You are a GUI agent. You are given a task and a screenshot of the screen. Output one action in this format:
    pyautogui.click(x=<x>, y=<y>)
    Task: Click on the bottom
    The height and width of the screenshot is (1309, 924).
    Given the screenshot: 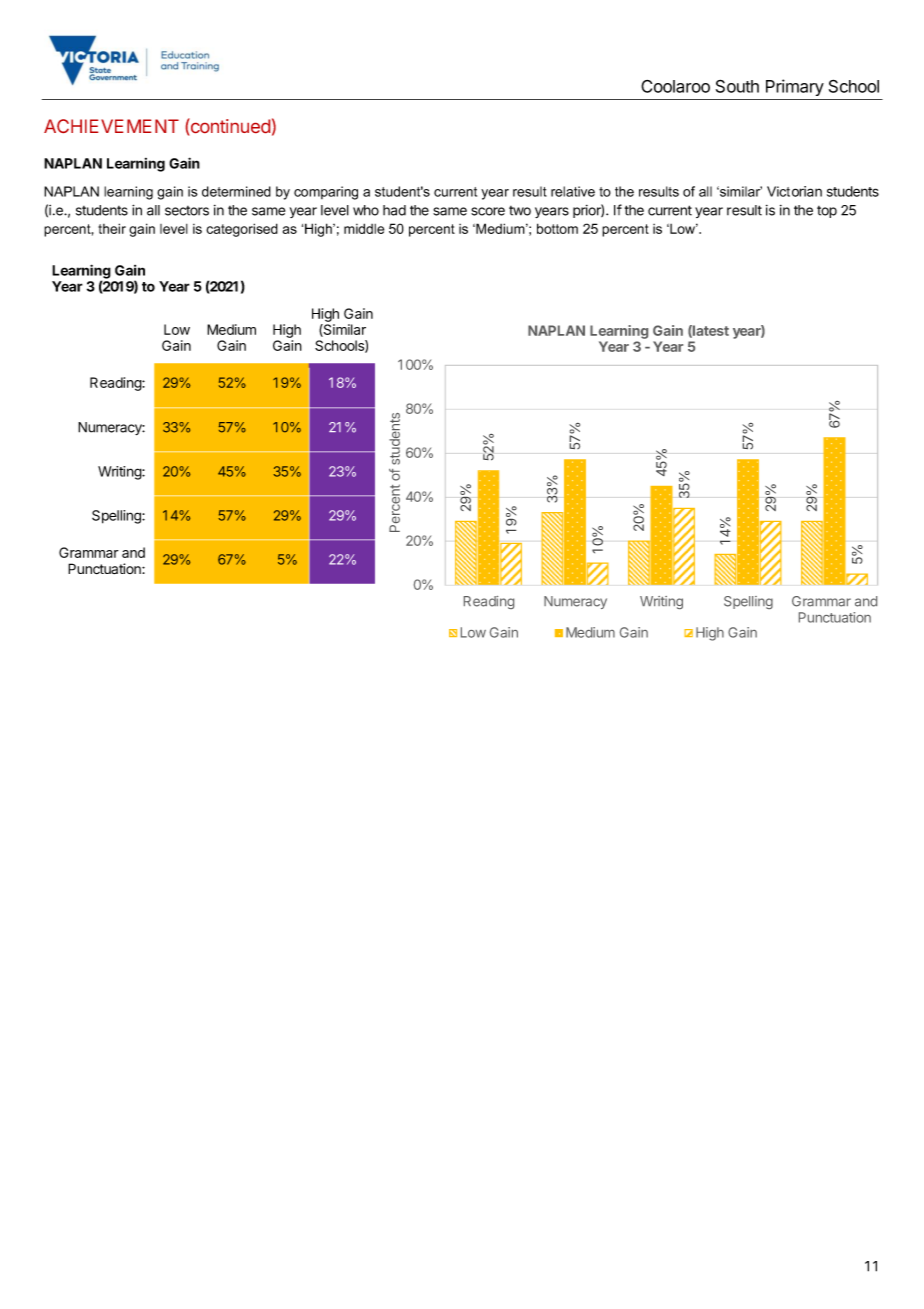 What is the action you would take?
    pyautogui.click(x=557, y=228)
